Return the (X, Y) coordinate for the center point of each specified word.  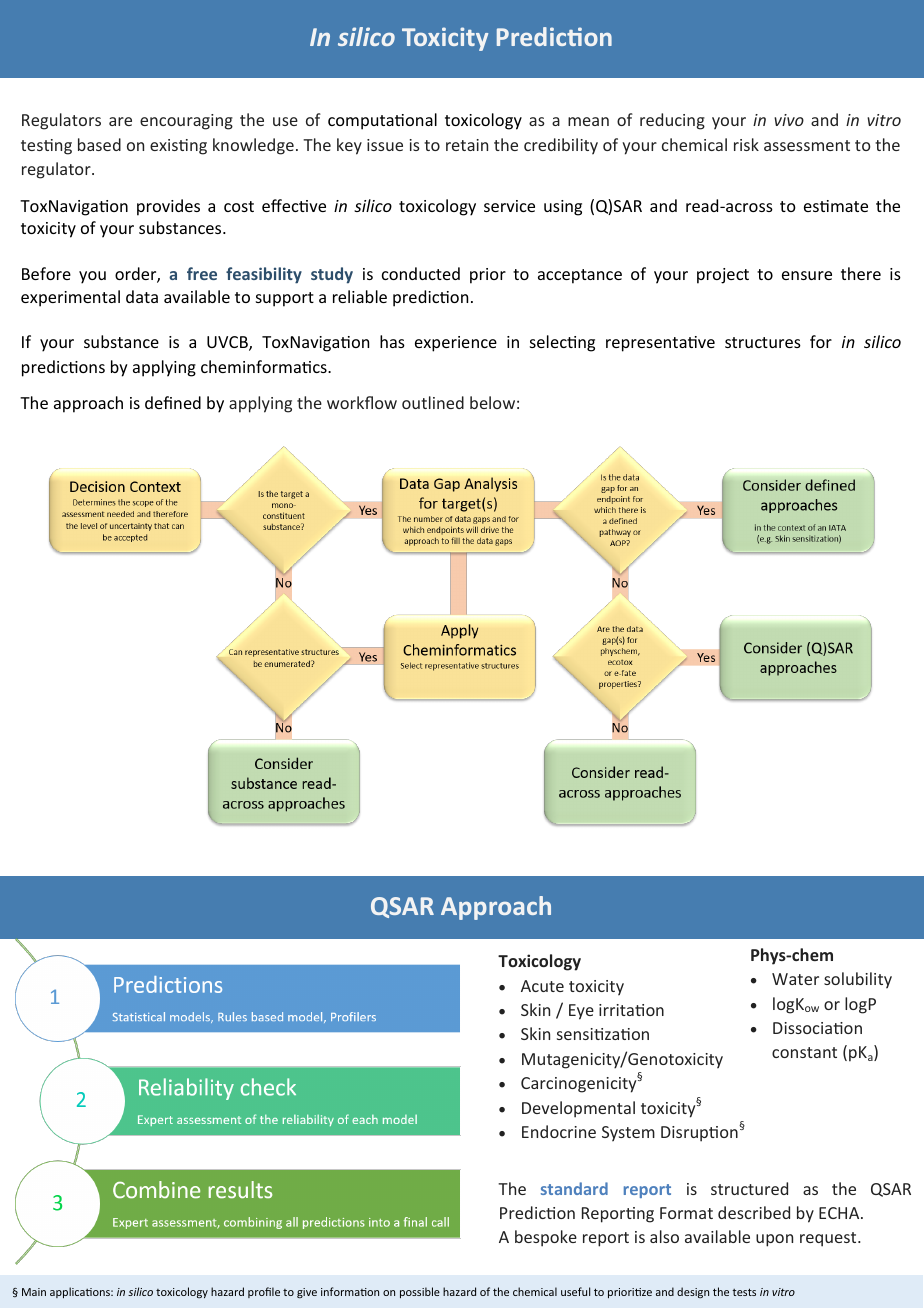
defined (173, 402)
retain (467, 145)
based (99, 144)
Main (34, 1292)
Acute (542, 986)
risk (746, 144)
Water (795, 979)
